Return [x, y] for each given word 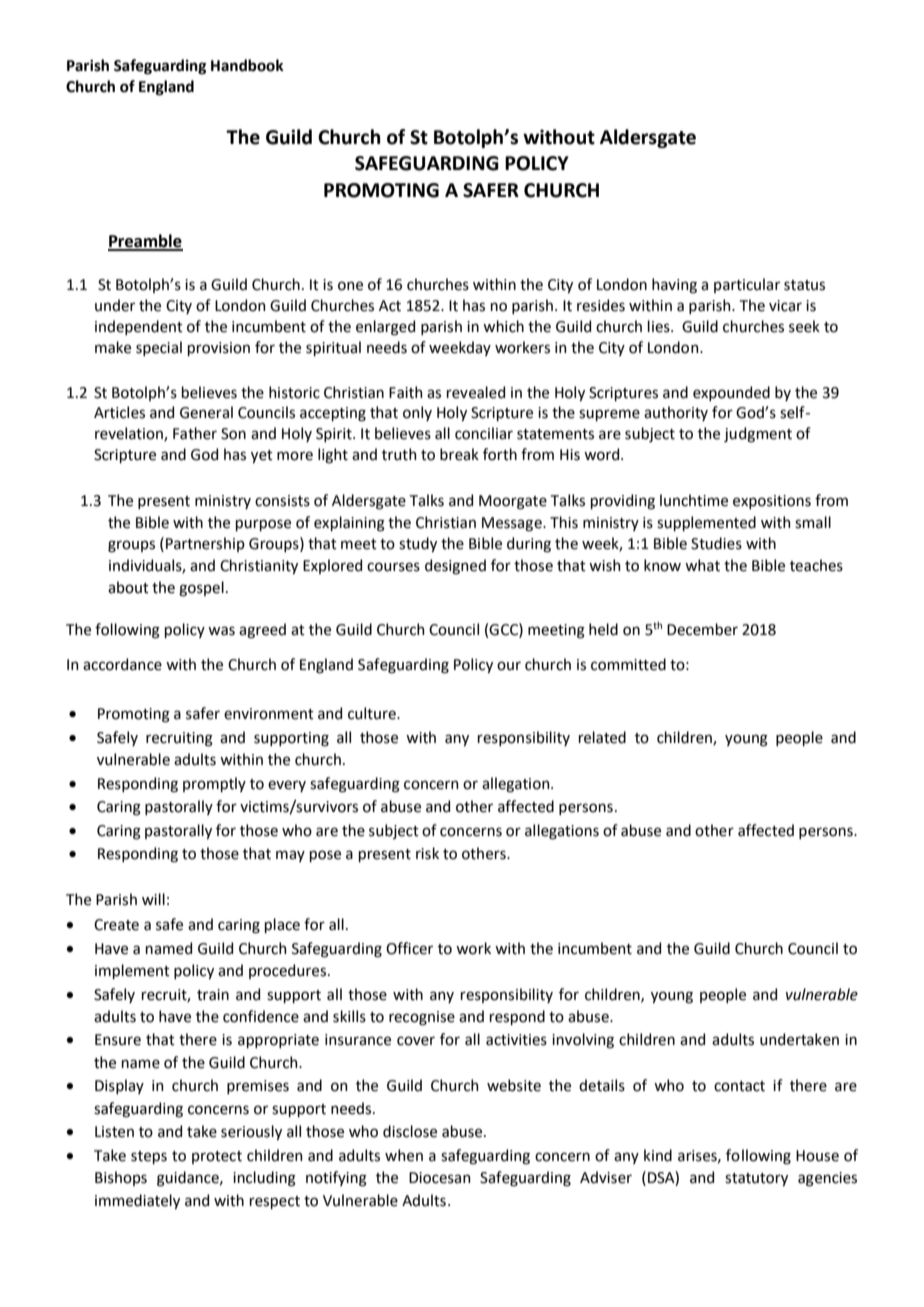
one [350, 286]
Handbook [247, 65]
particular [747, 285]
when [404, 1155]
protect [217, 1157]
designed [455, 567]
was [221, 631]
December [702, 629]
